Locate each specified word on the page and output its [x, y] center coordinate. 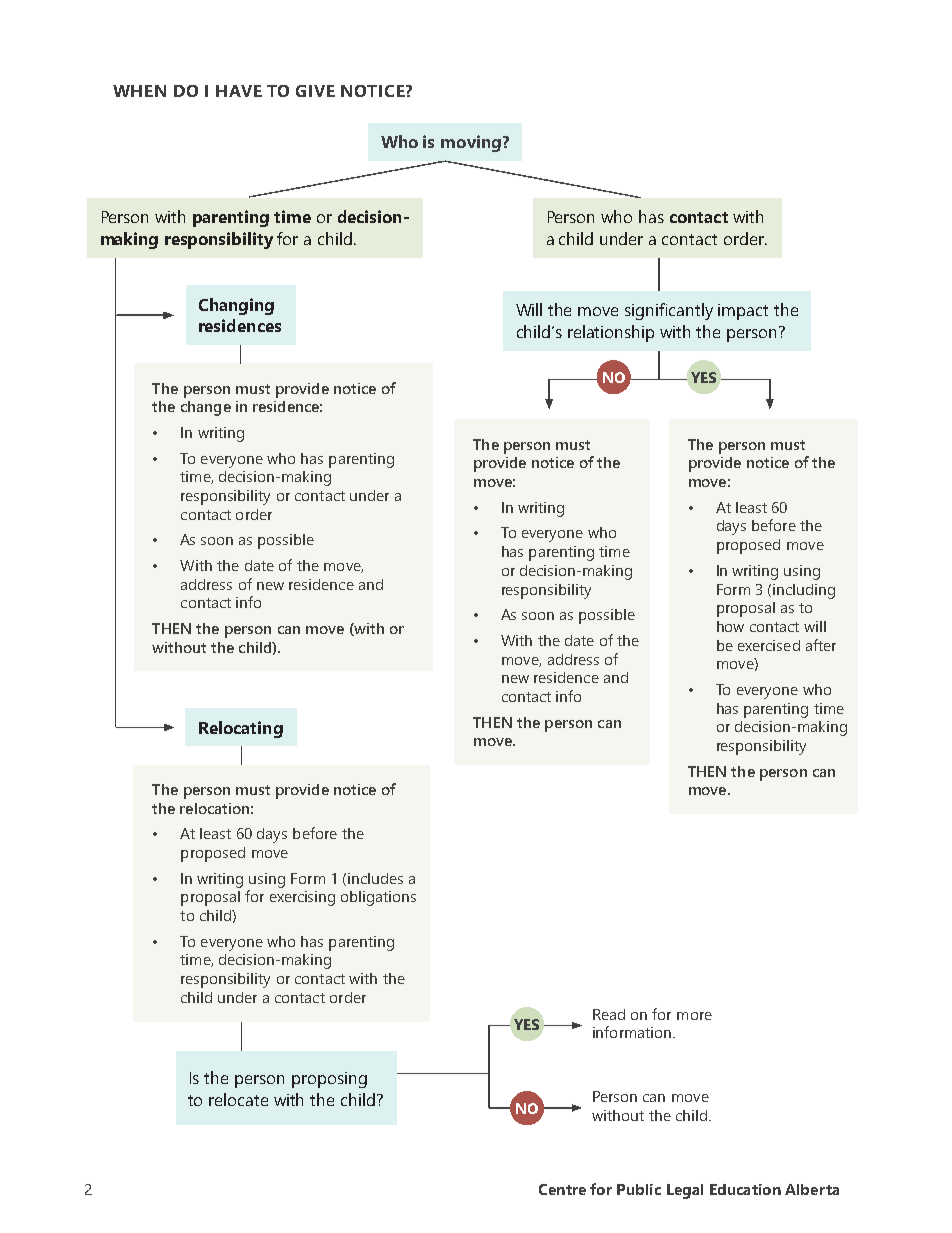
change [206, 408]
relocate [238, 1099]
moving [471, 143]
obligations [378, 898]
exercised [769, 645]
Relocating [241, 729]
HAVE [239, 91]
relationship [611, 333]
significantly [669, 311]
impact [743, 312]
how [730, 626]
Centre [562, 1189]
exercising [302, 898]
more [694, 1016]
